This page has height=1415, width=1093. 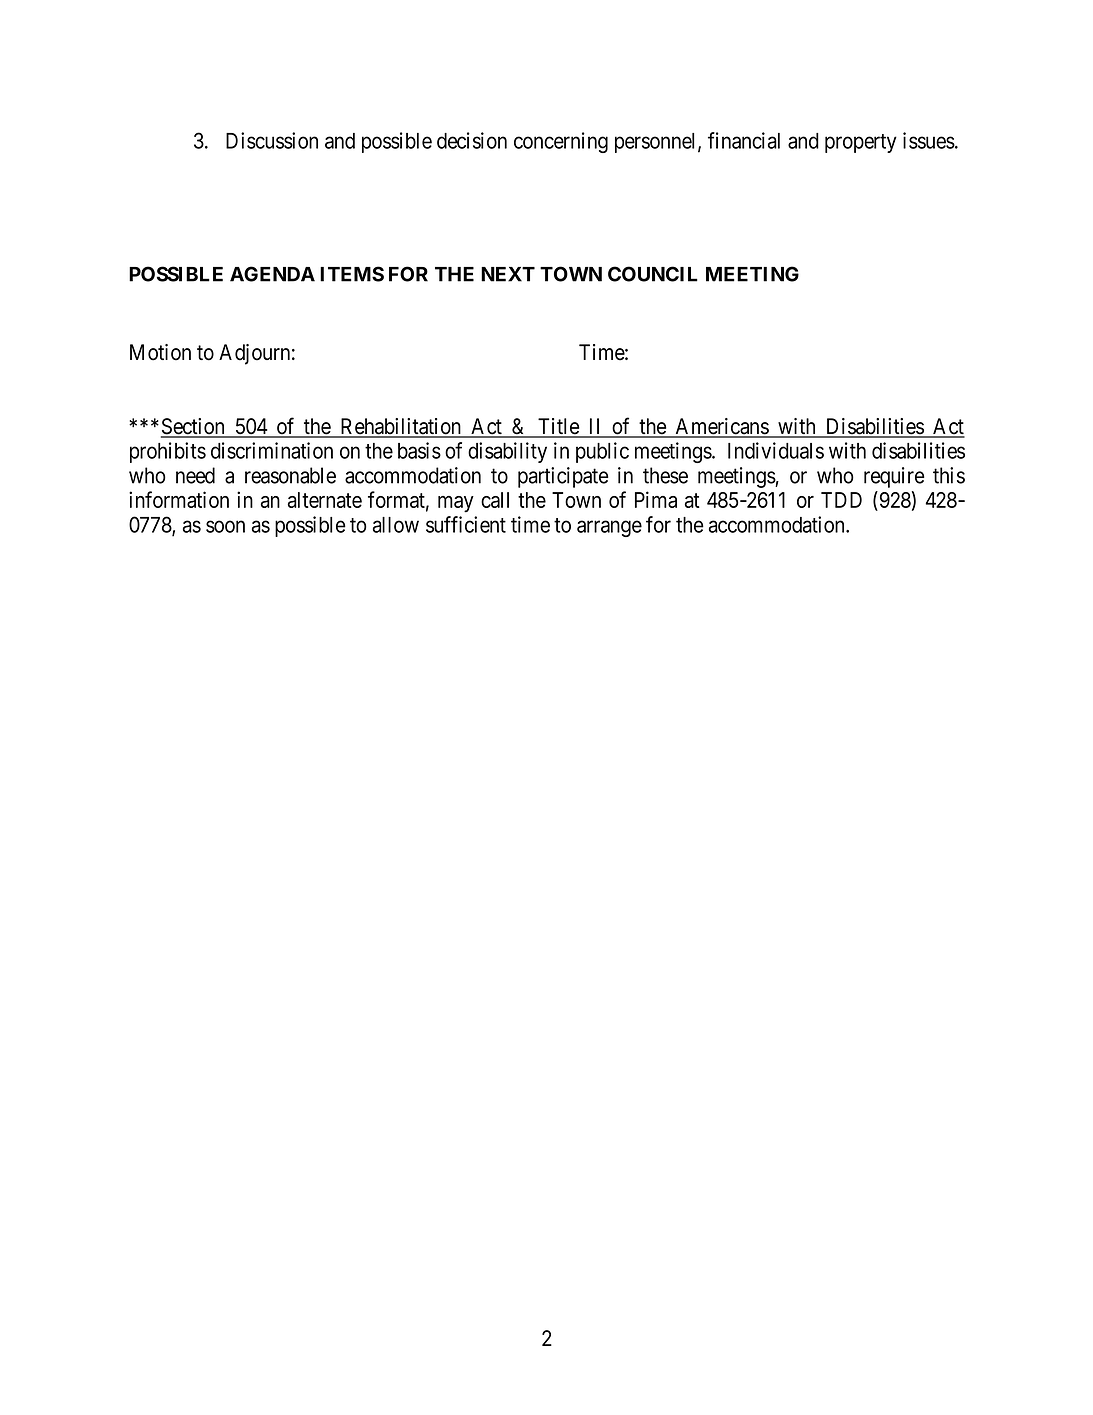 What do you see at coordinates (561, 142) in the page?
I see `concerning` at bounding box center [561, 142].
